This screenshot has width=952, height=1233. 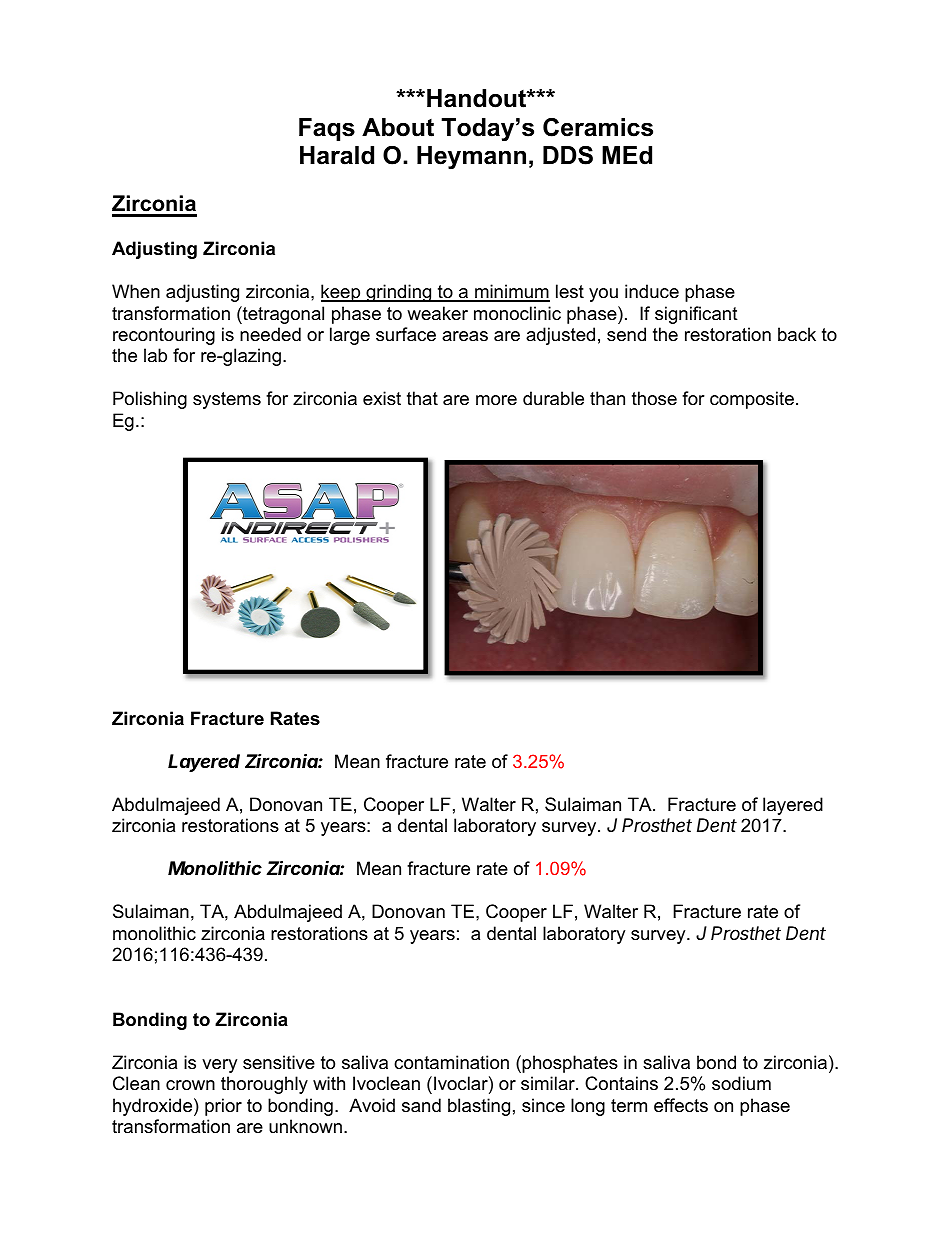 What do you see at coordinates (568, 155) in the screenshot?
I see `DDS` at bounding box center [568, 155].
